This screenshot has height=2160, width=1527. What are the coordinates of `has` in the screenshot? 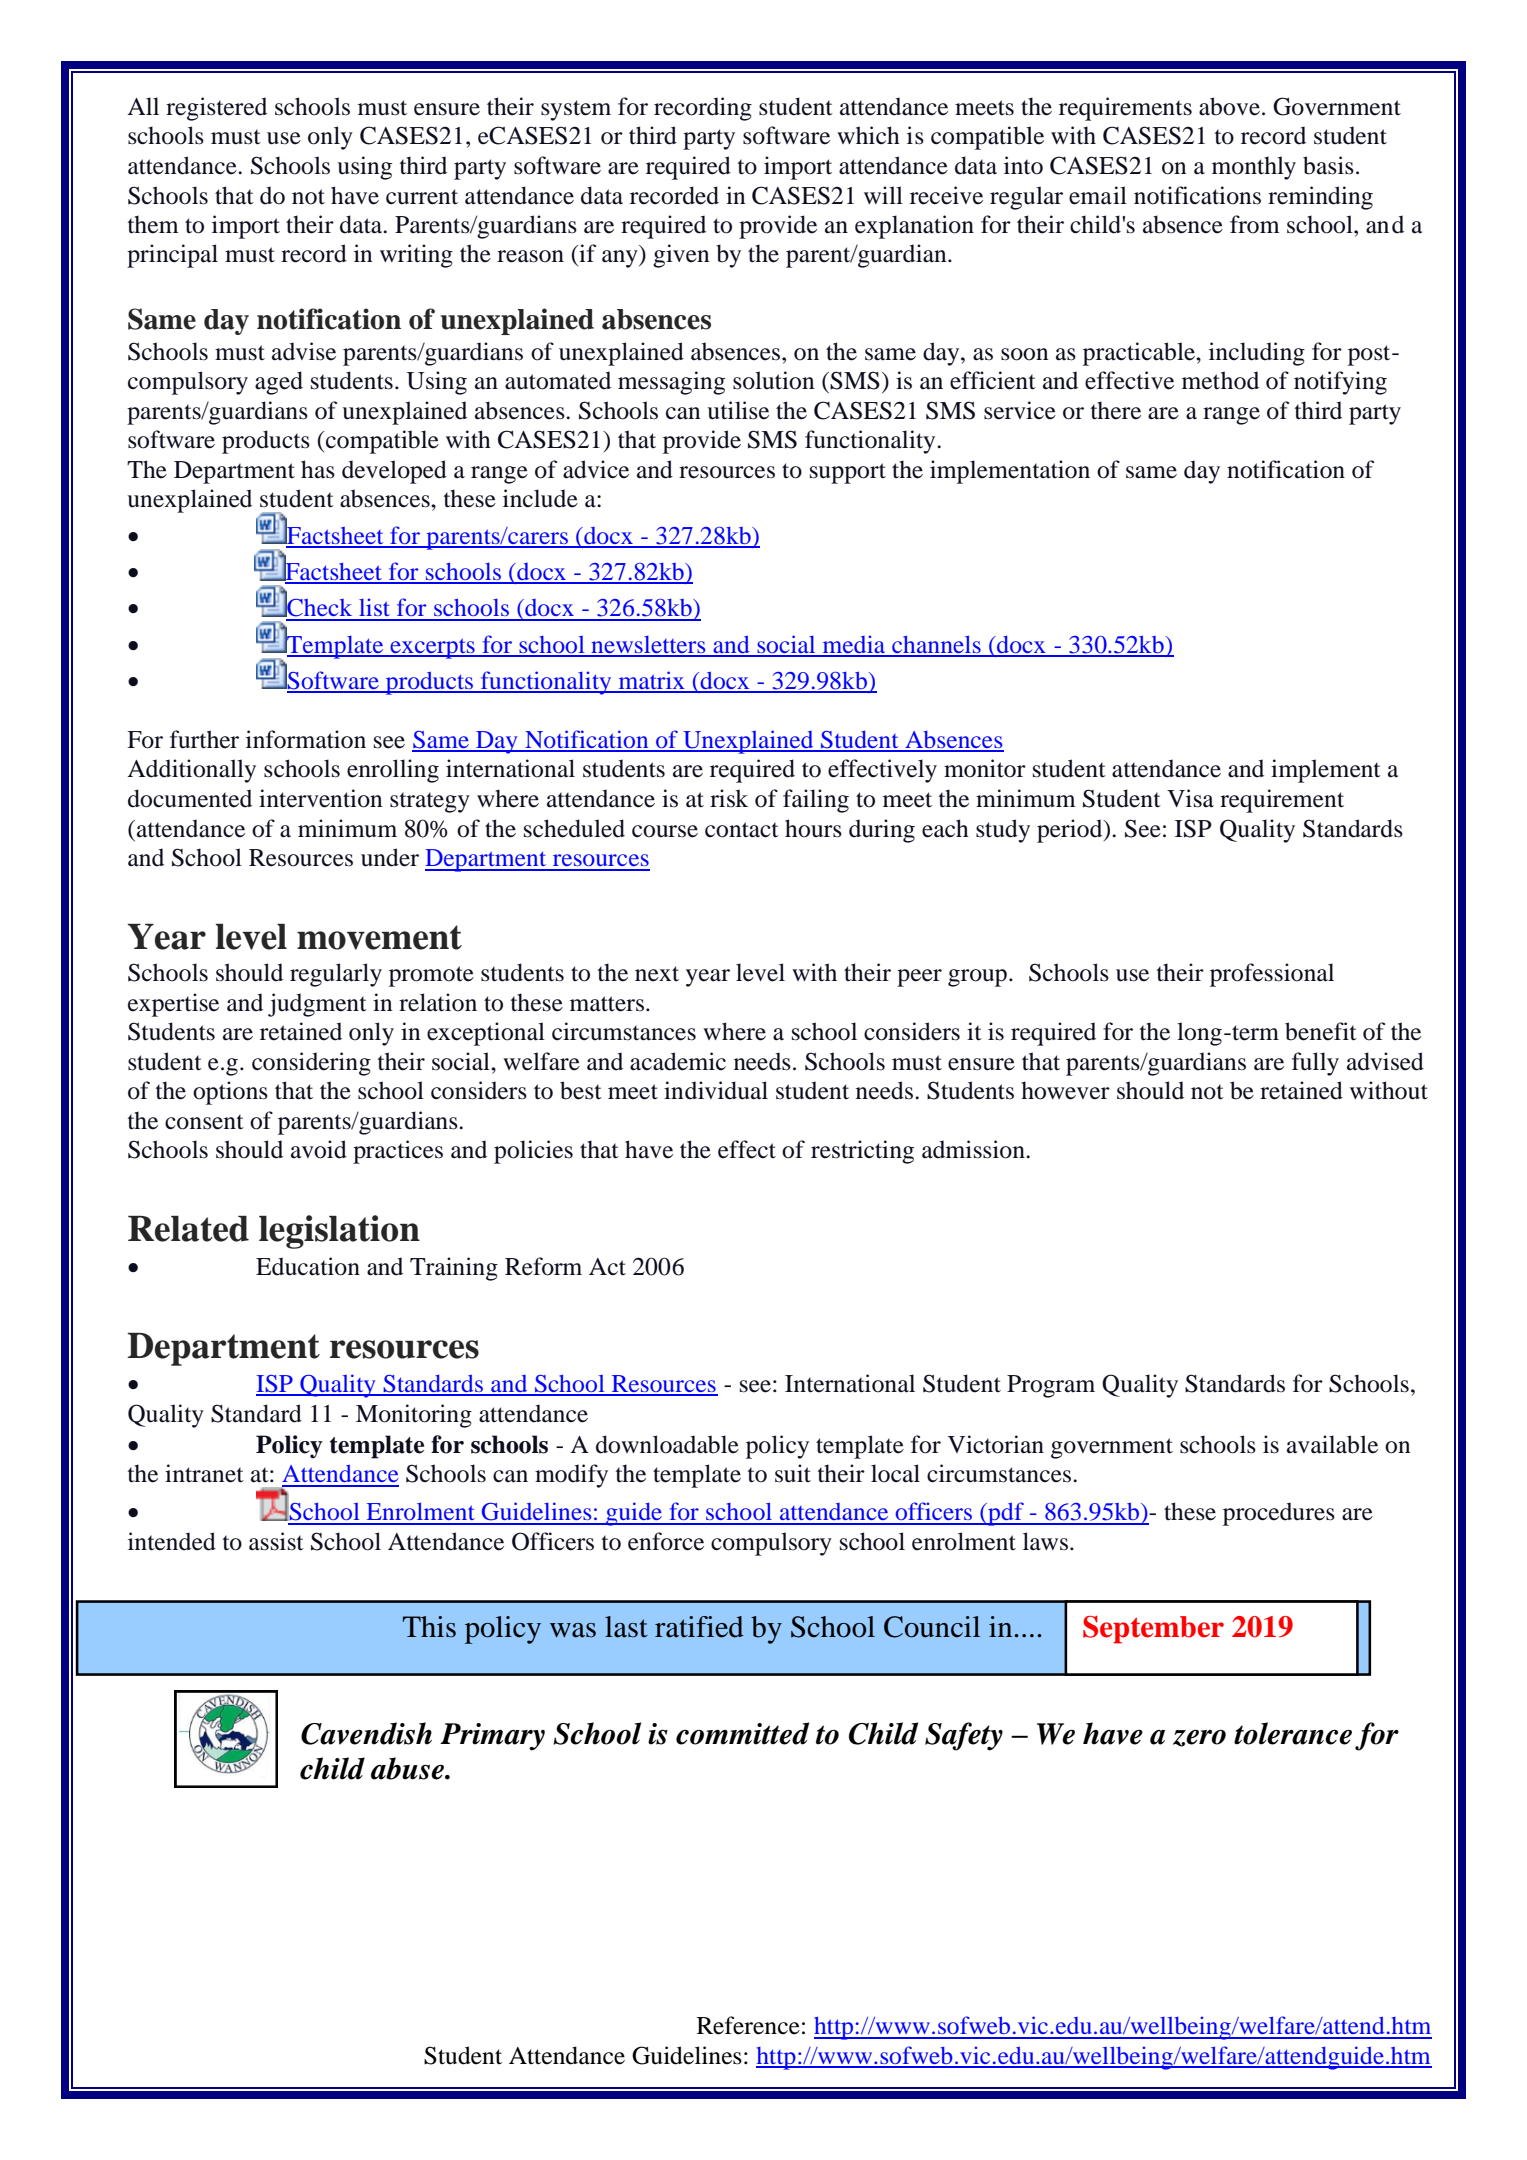 It's located at (318, 469).
